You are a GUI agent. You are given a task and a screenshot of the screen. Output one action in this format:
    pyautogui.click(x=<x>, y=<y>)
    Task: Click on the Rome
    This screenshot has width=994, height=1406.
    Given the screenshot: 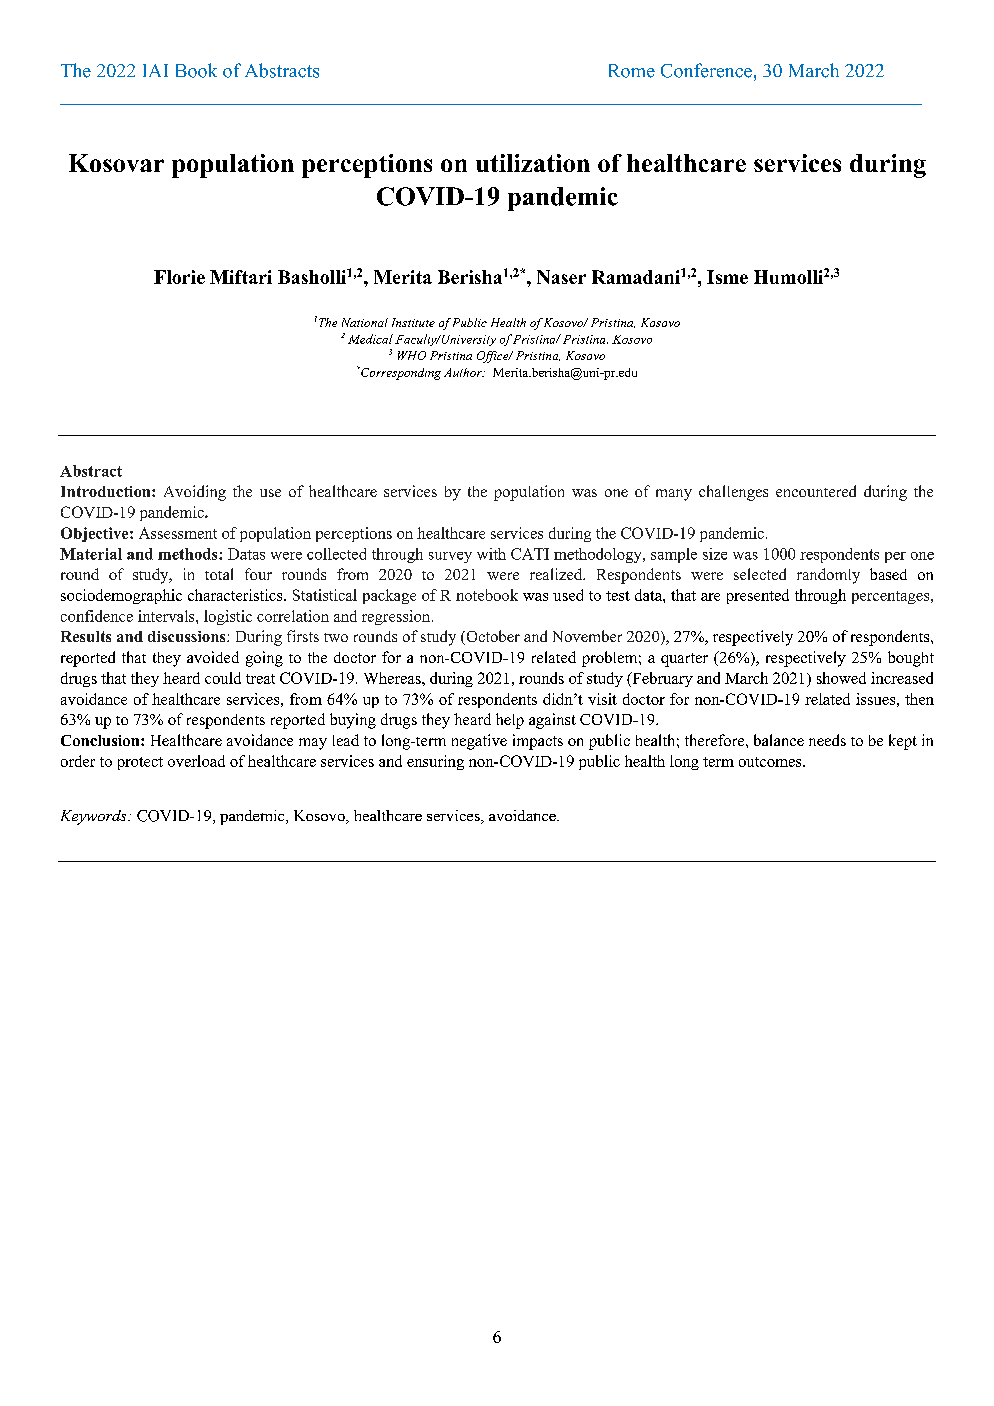 What is the action you would take?
    pyautogui.click(x=632, y=71)
